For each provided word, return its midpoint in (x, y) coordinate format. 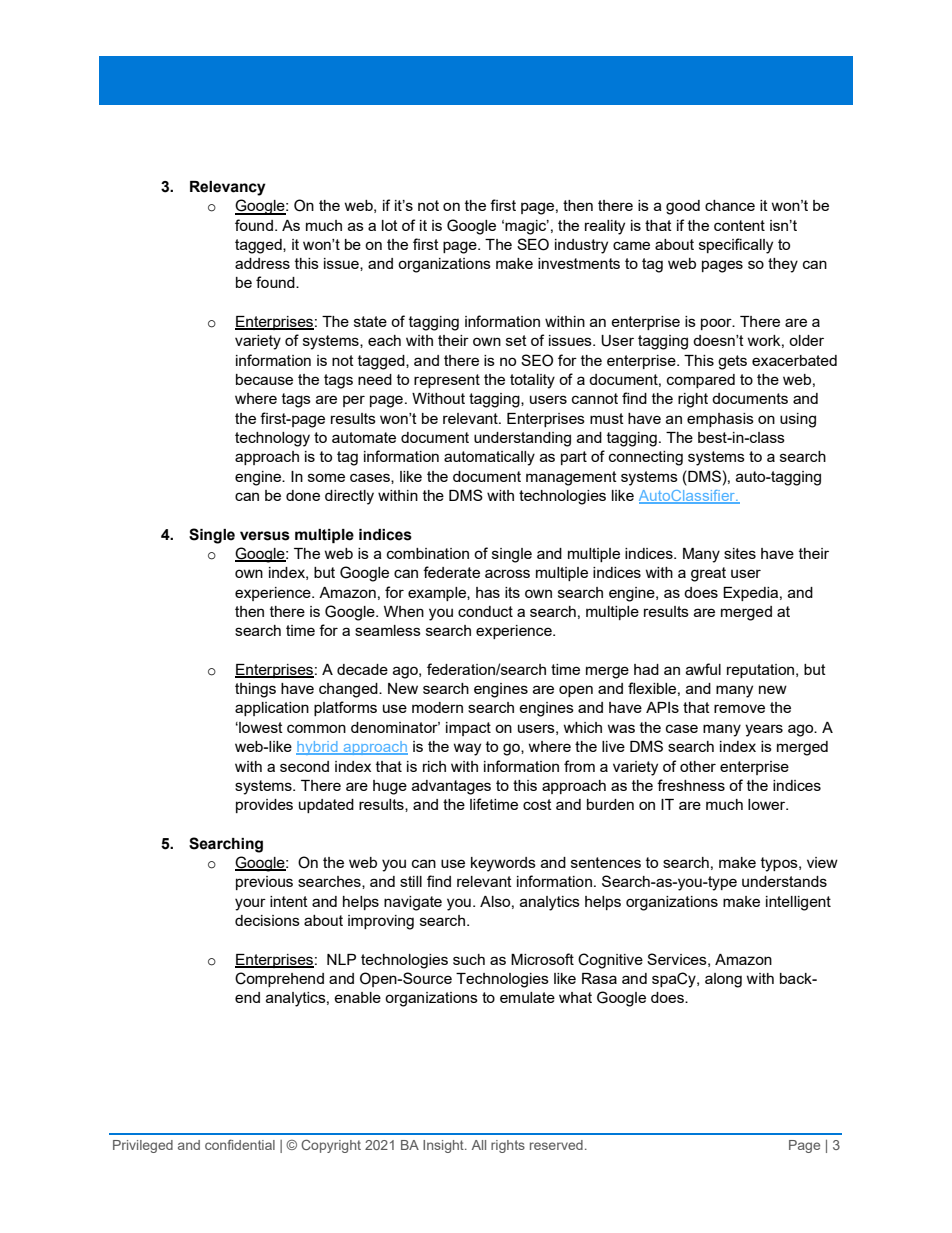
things (255, 690)
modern (437, 707)
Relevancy (228, 188)
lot (390, 225)
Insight (444, 1146)
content (739, 225)
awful (703, 669)
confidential (240, 1144)
